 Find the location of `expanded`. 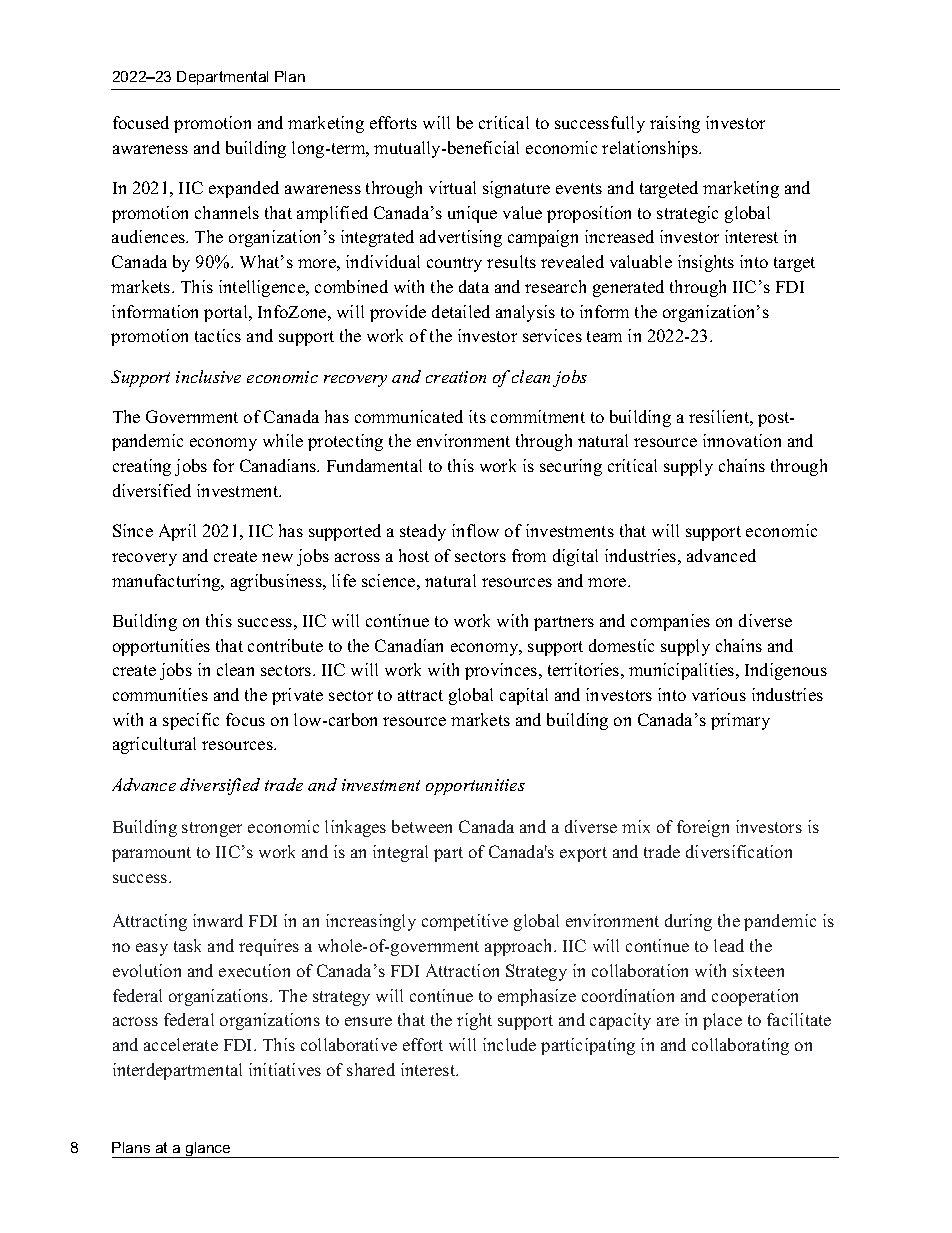

expanded is located at coordinates (244, 189).
